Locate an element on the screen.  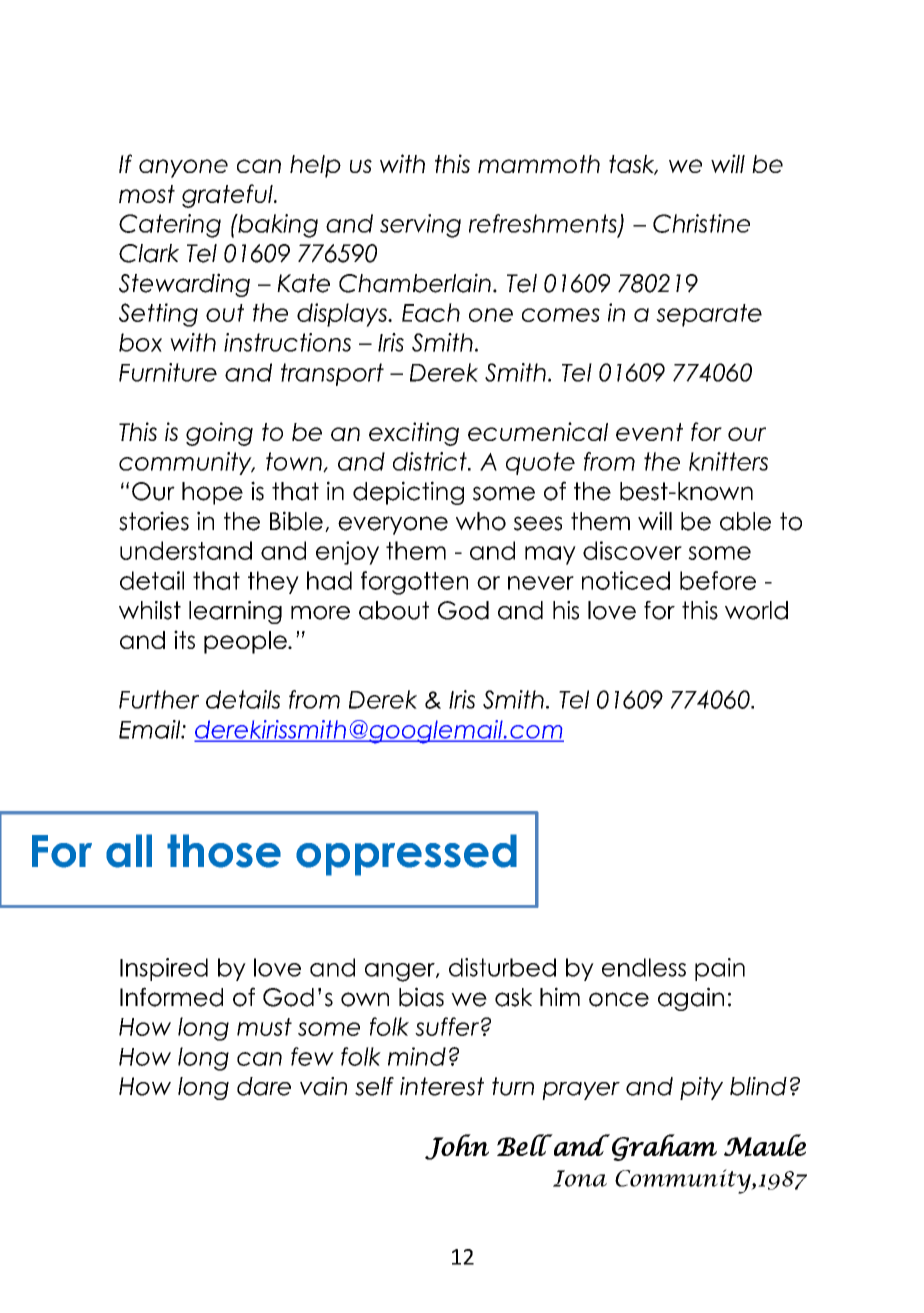
depicting is located at coordinates (408, 493).
